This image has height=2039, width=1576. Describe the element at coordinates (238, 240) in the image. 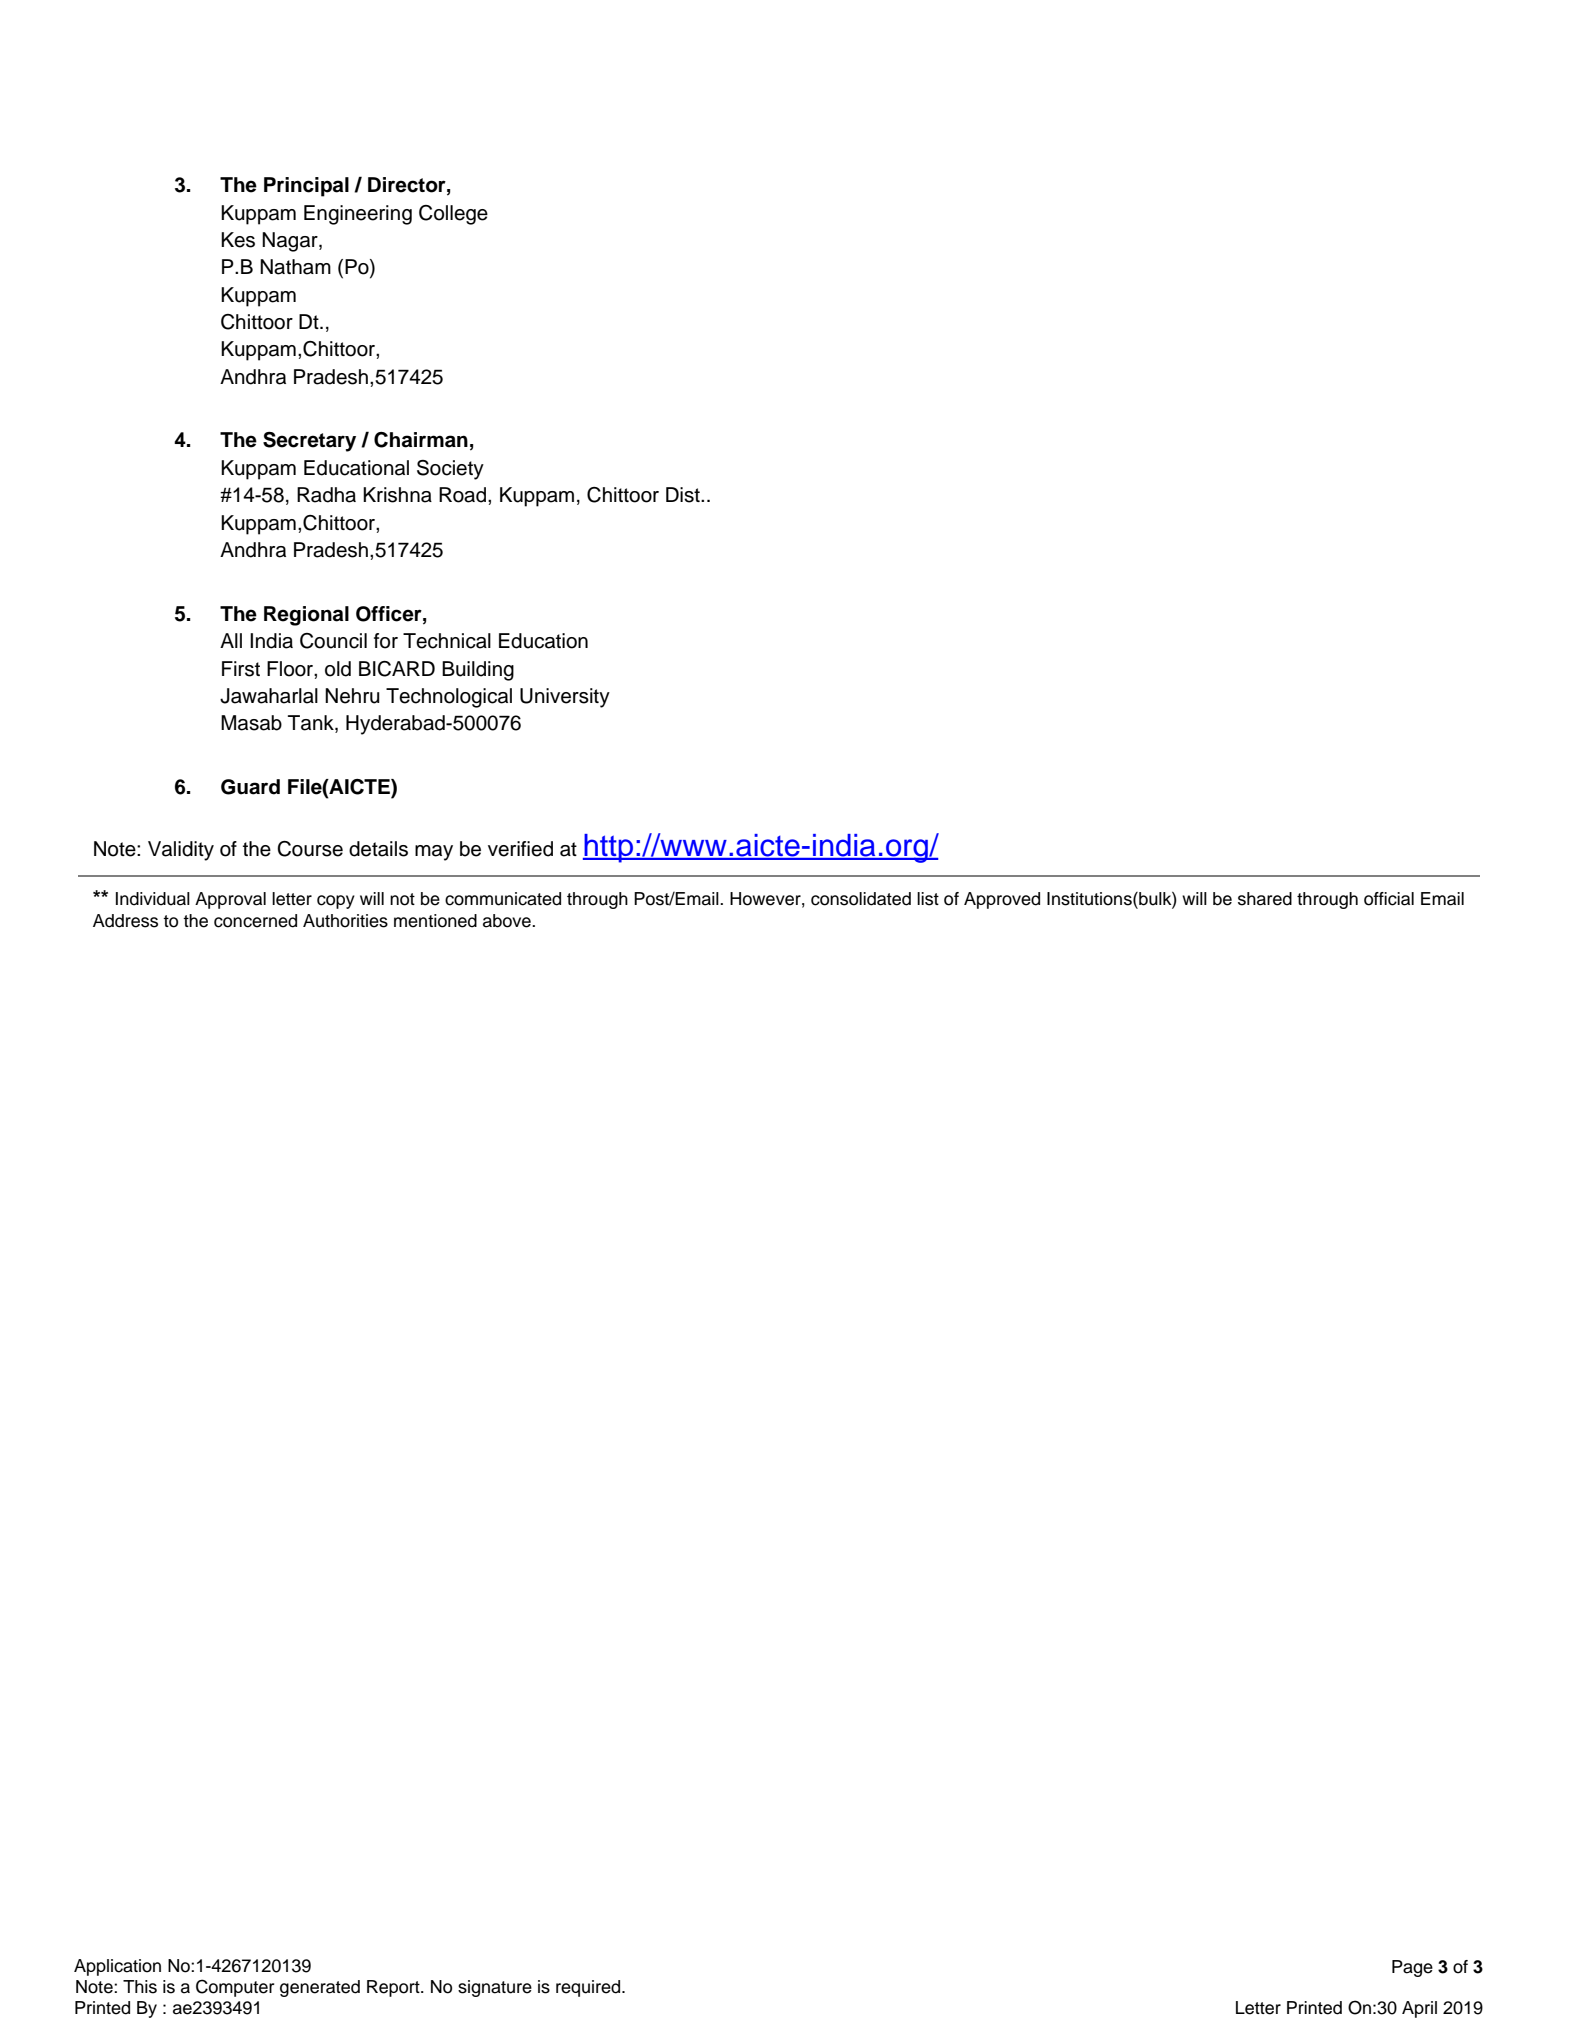

I see `Kes` at that location.
